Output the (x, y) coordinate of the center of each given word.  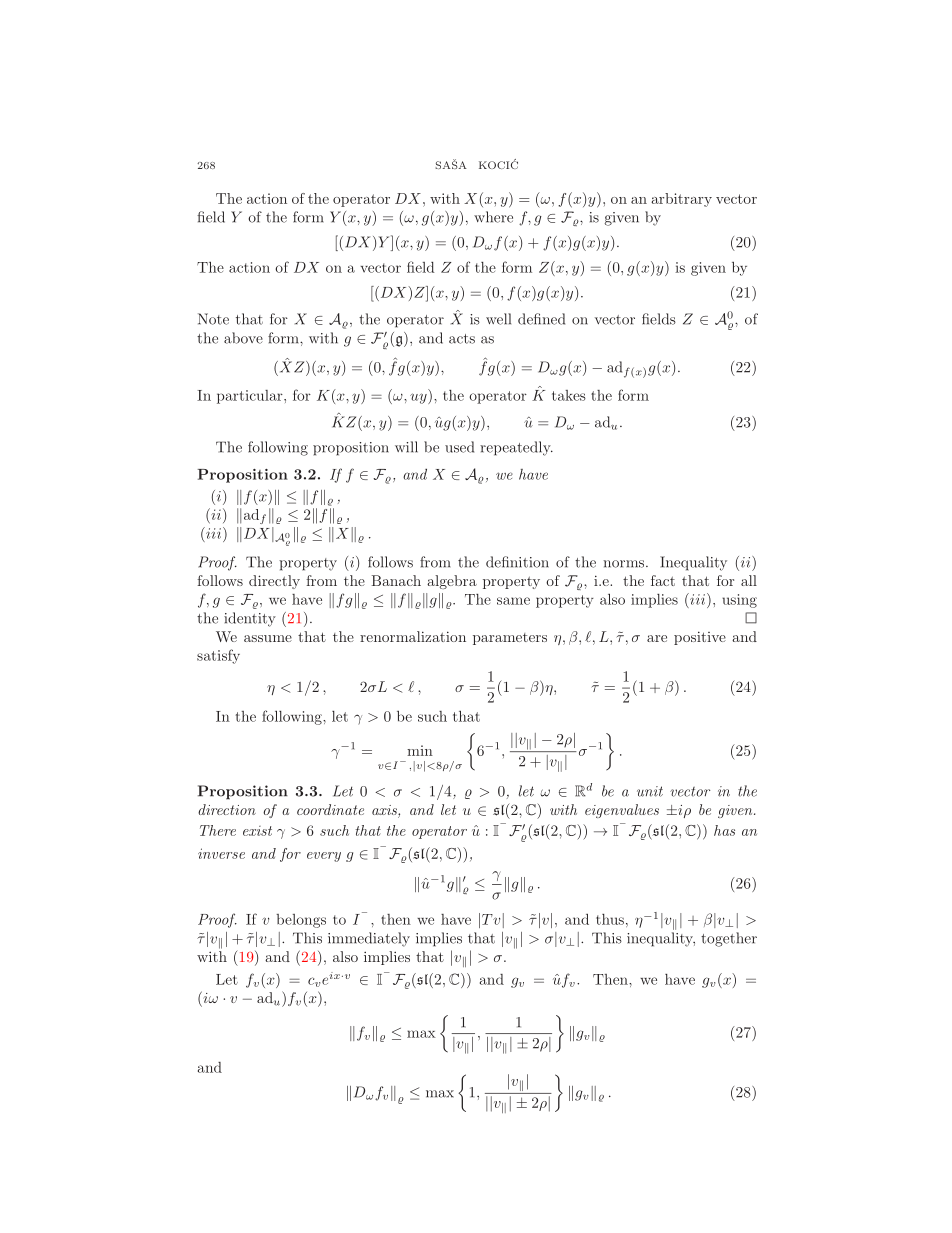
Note (213, 319)
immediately (369, 939)
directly (274, 582)
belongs (301, 921)
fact (663, 580)
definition (517, 562)
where (493, 217)
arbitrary (681, 200)
